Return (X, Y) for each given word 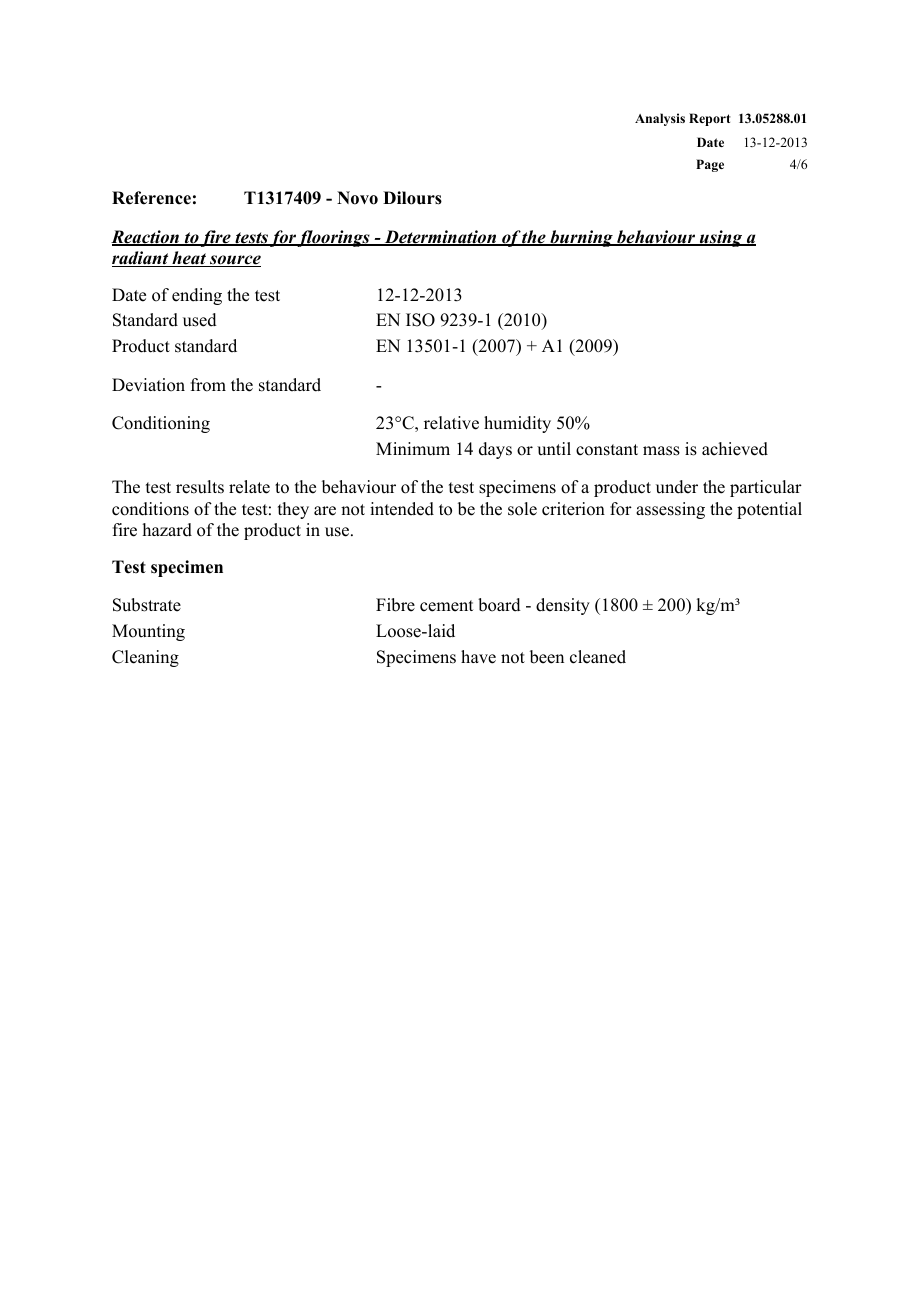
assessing (670, 510)
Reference (151, 198)
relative (451, 423)
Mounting (148, 632)
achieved (735, 449)
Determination (440, 238)
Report (710, 119)
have (478, 657)
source (234, 261)
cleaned (598, 657)
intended (402, 509)
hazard (167, 530)
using (721, 238)
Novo (357, 198)
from (208, 385)
